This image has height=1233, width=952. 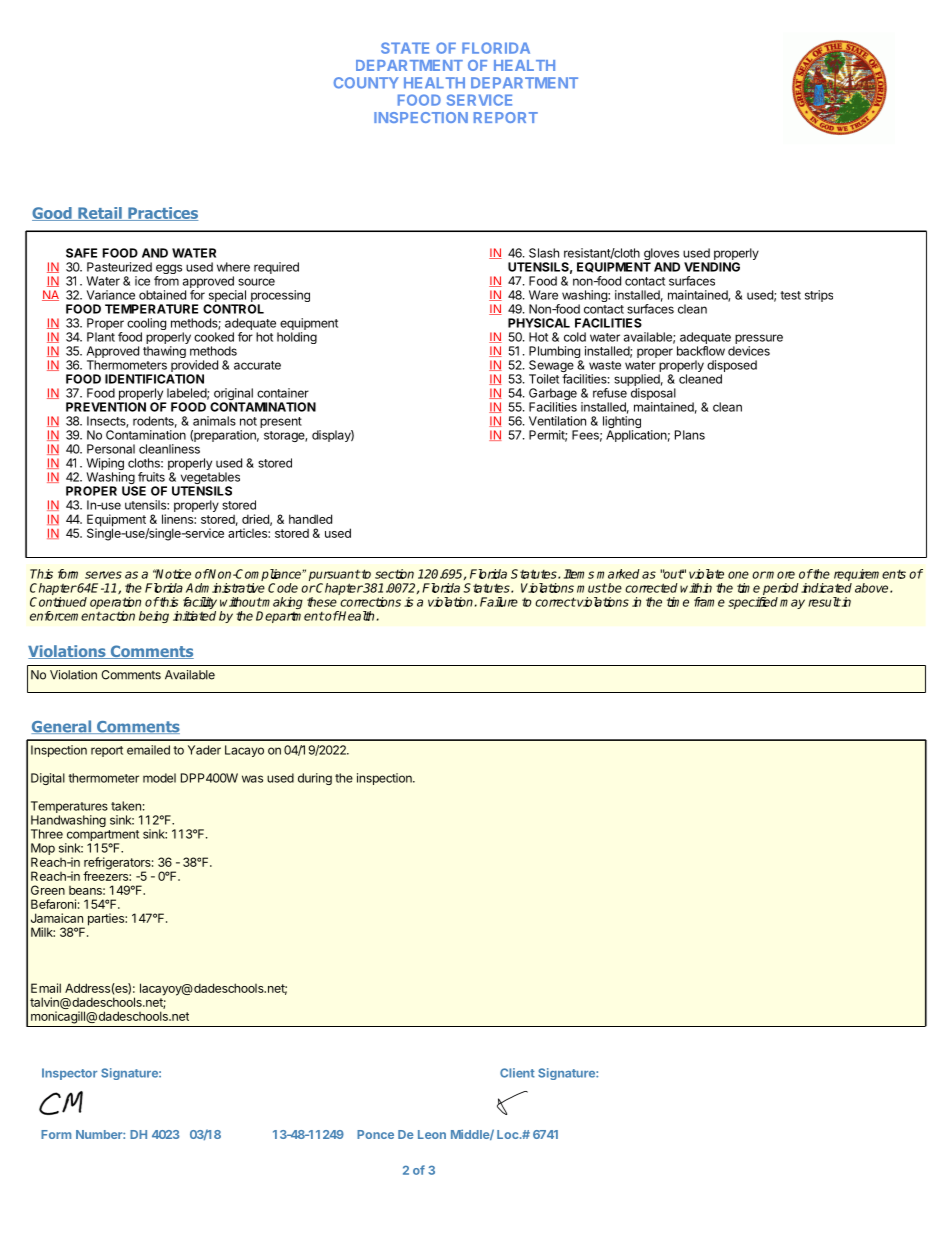 What do you see at coordinates (69, 1074) in the image?
I see `Inspector` at bounding box center [69, 1074].
